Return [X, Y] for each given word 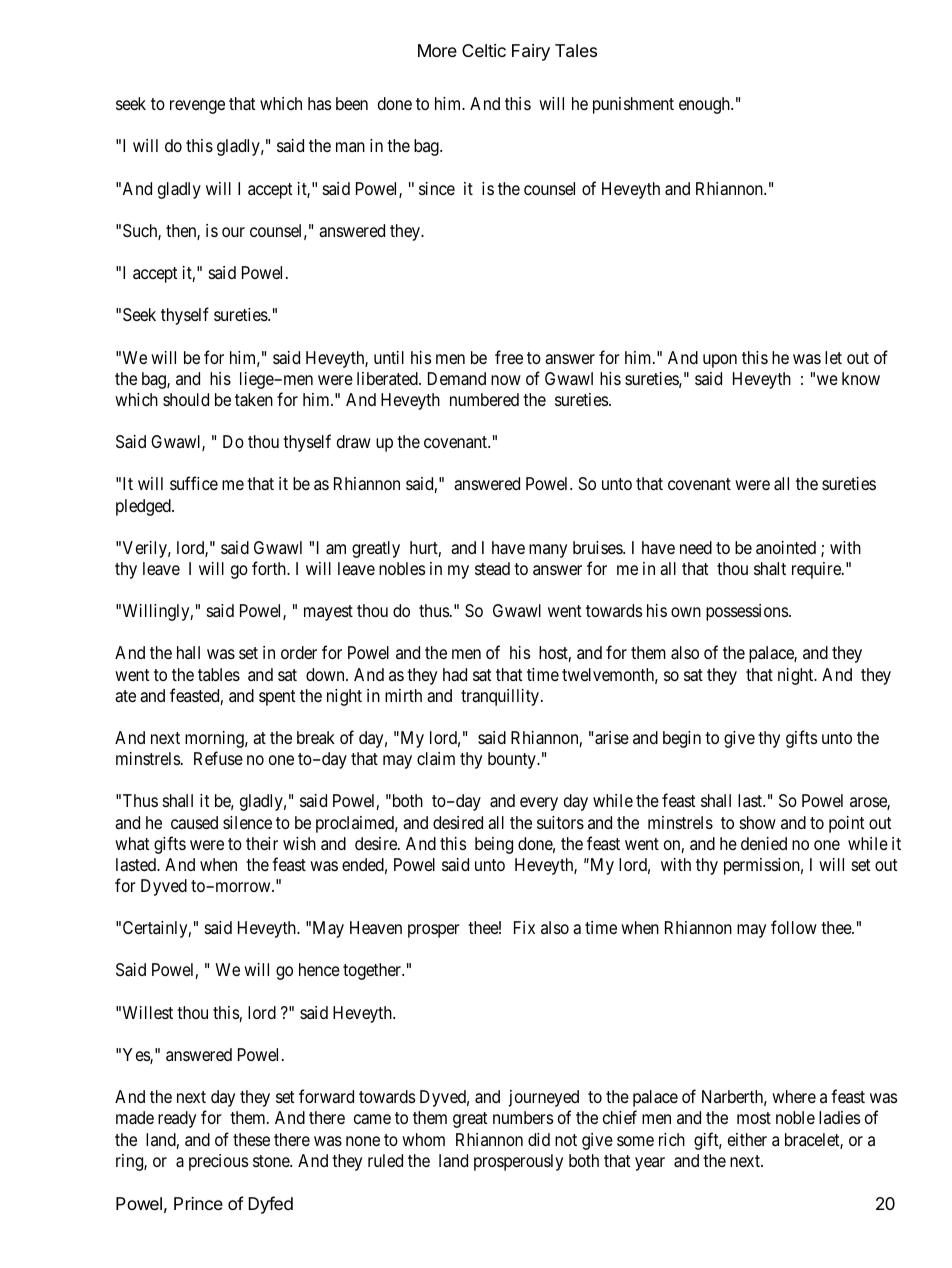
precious [218, 1162]
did [539, 1139]
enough [705, 105]
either [747, 1139]
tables [219, 674]
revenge [197, 107]
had [455, 675]
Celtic [484, 50]
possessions [748, 612]
